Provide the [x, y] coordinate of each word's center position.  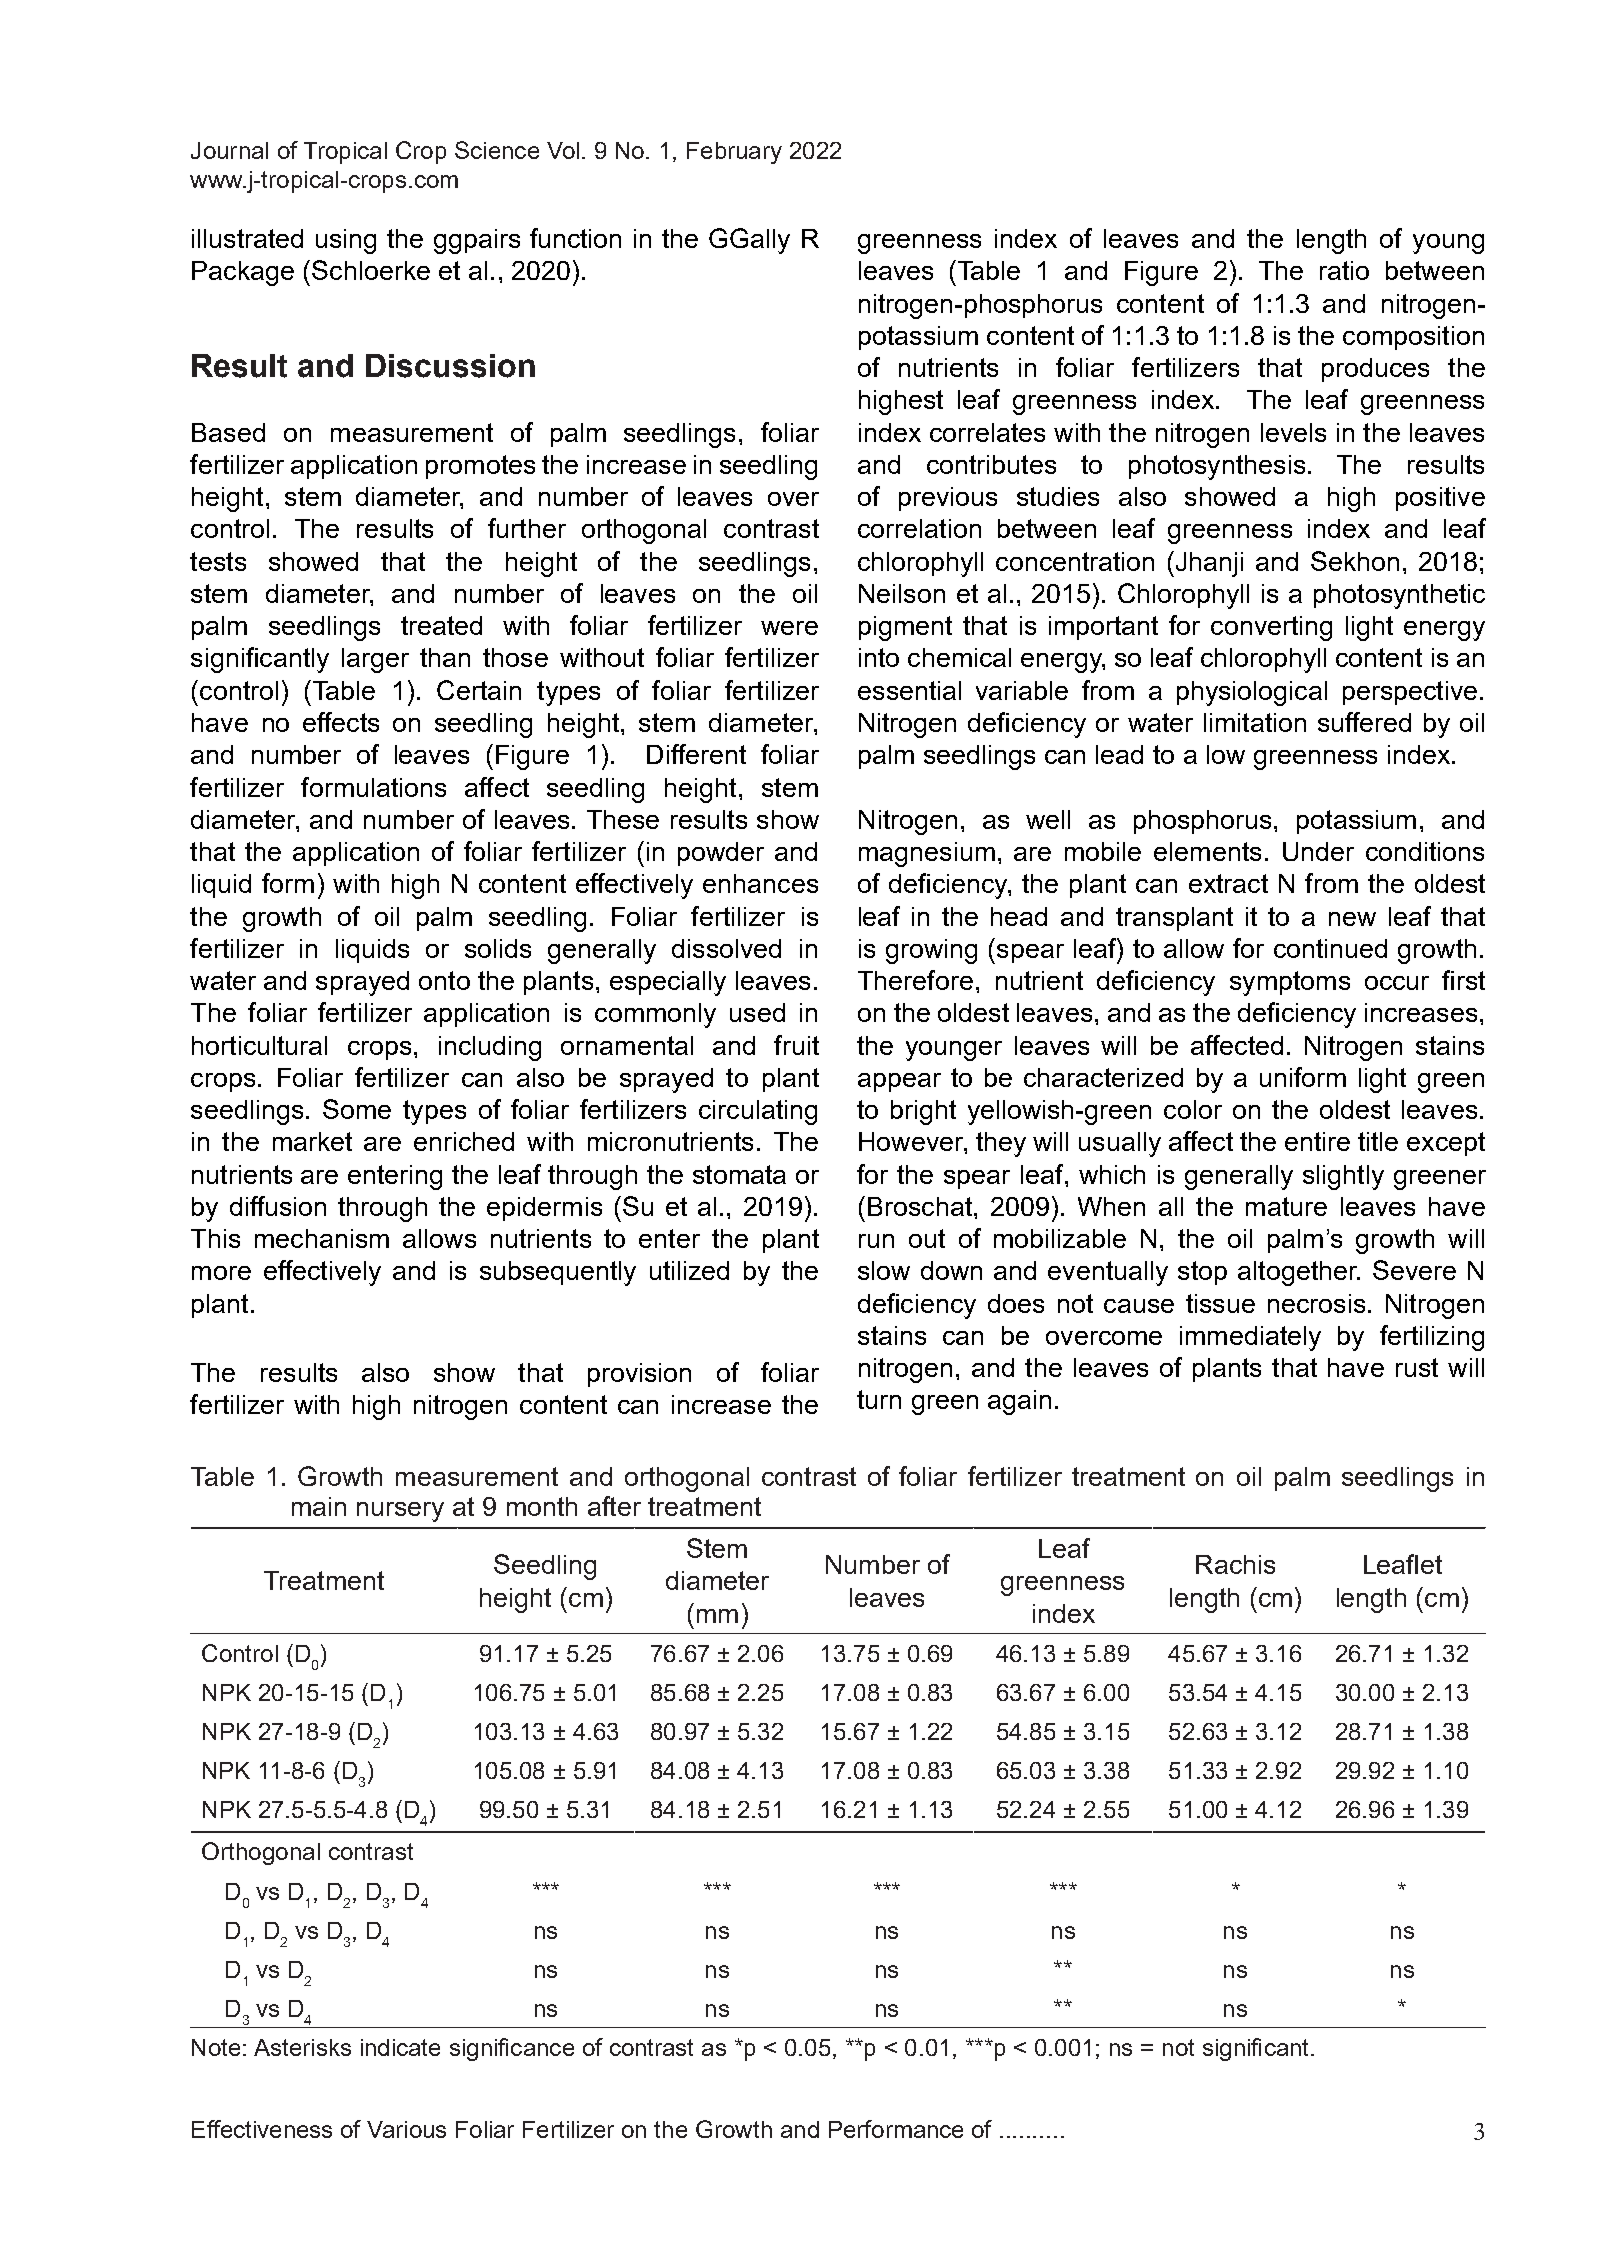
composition [1413, 338]
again [1019, 1402]
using [346, 241]
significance [512, 2049]
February [734, 153]
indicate [400, 2047]
